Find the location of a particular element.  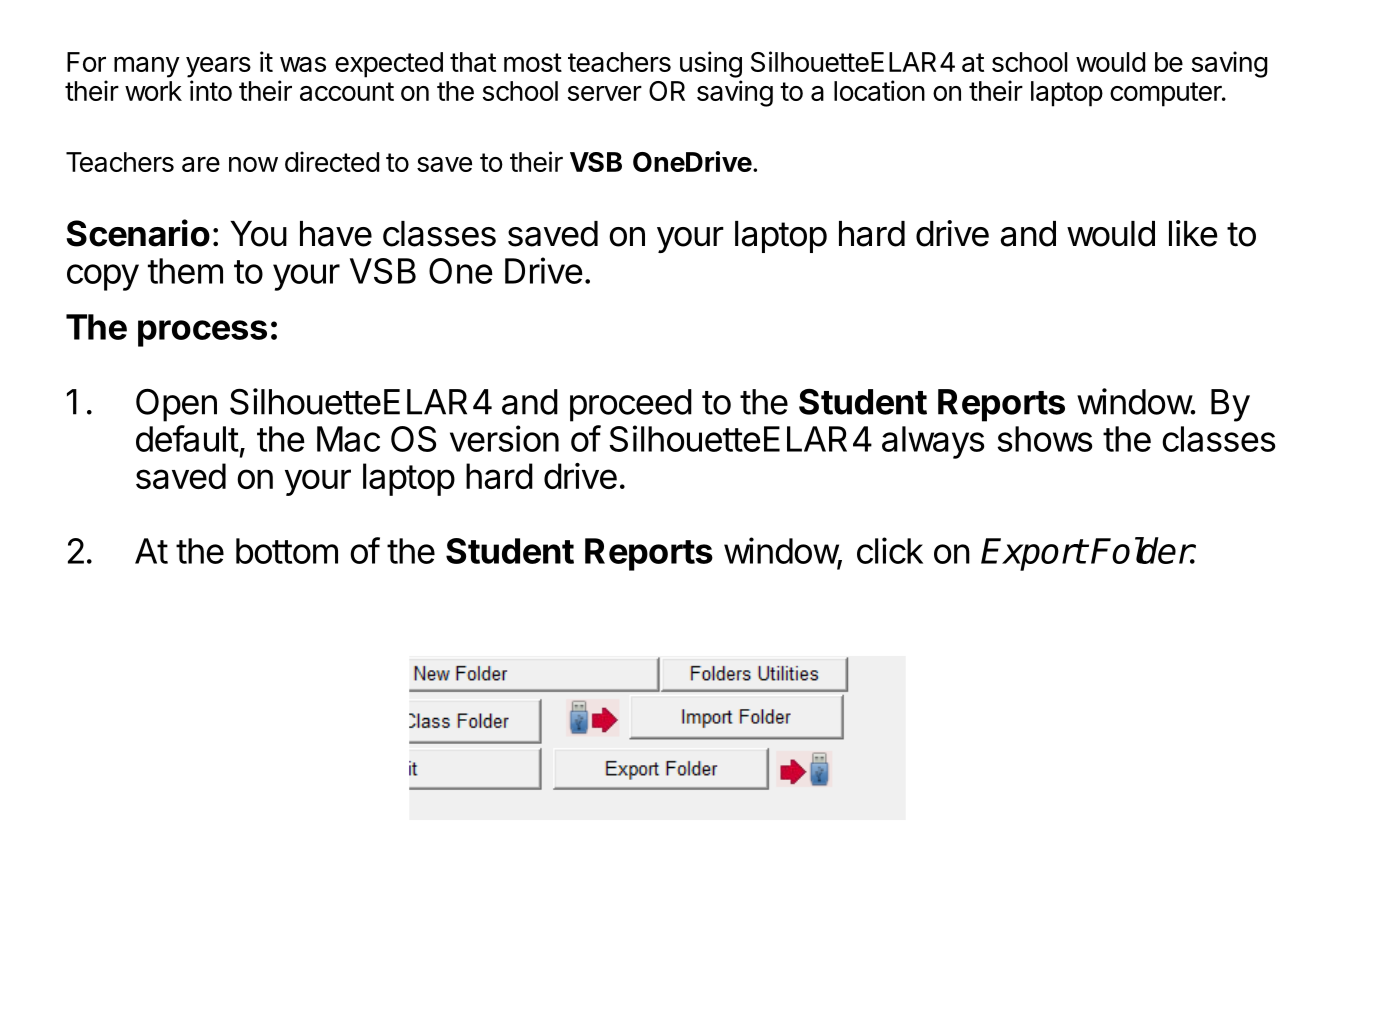

proceed is located at coordinates (631, 405).
